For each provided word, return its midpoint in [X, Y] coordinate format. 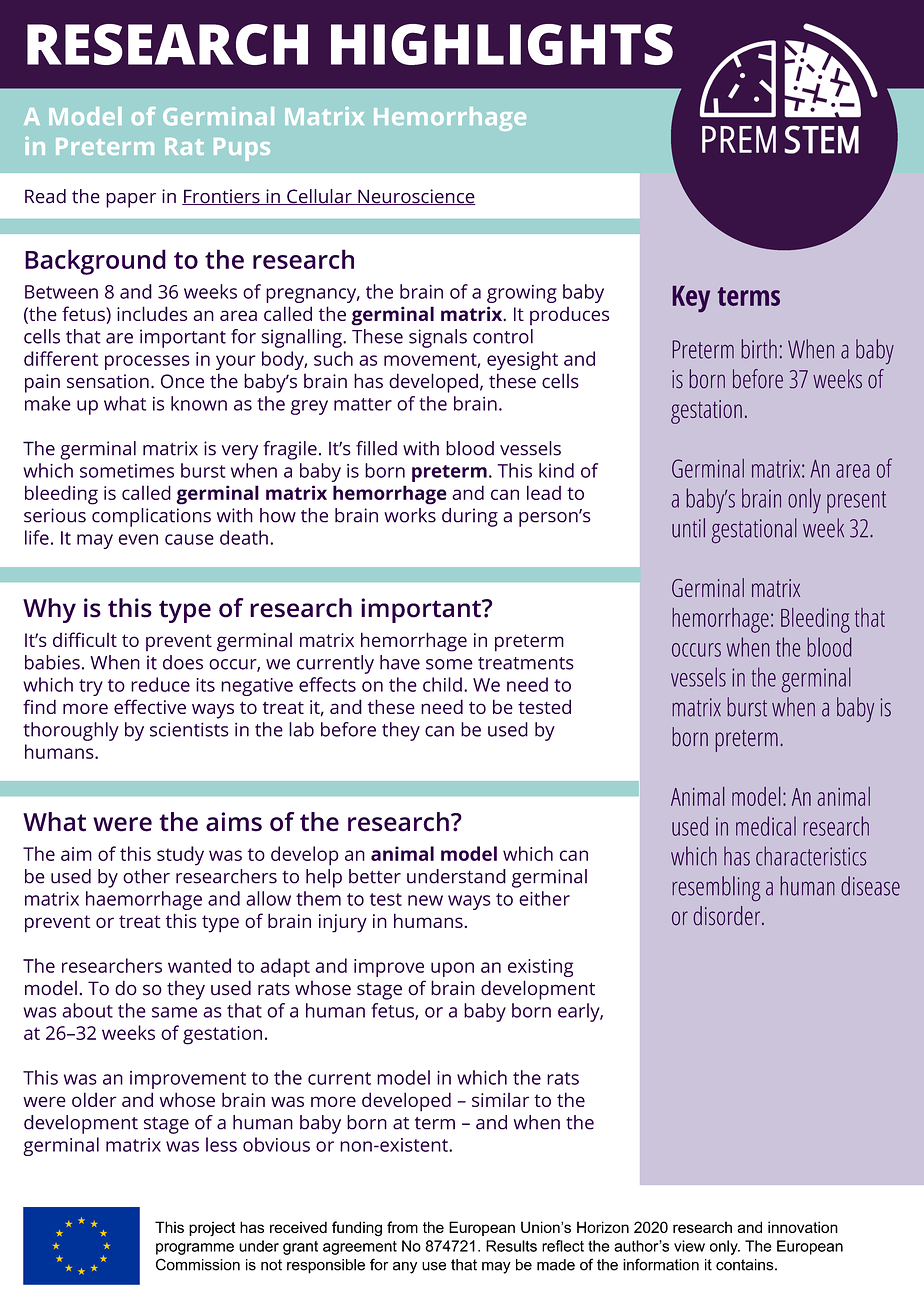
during [470, 517]
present [856, 502]
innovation [803, 1227]
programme [195, 1249]
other [146, 876]
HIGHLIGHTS [502, 44]
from [402, 1227]
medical [766, 826]
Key [691, 299]
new [425, 900]
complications [151, 517]
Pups [242, 149]
